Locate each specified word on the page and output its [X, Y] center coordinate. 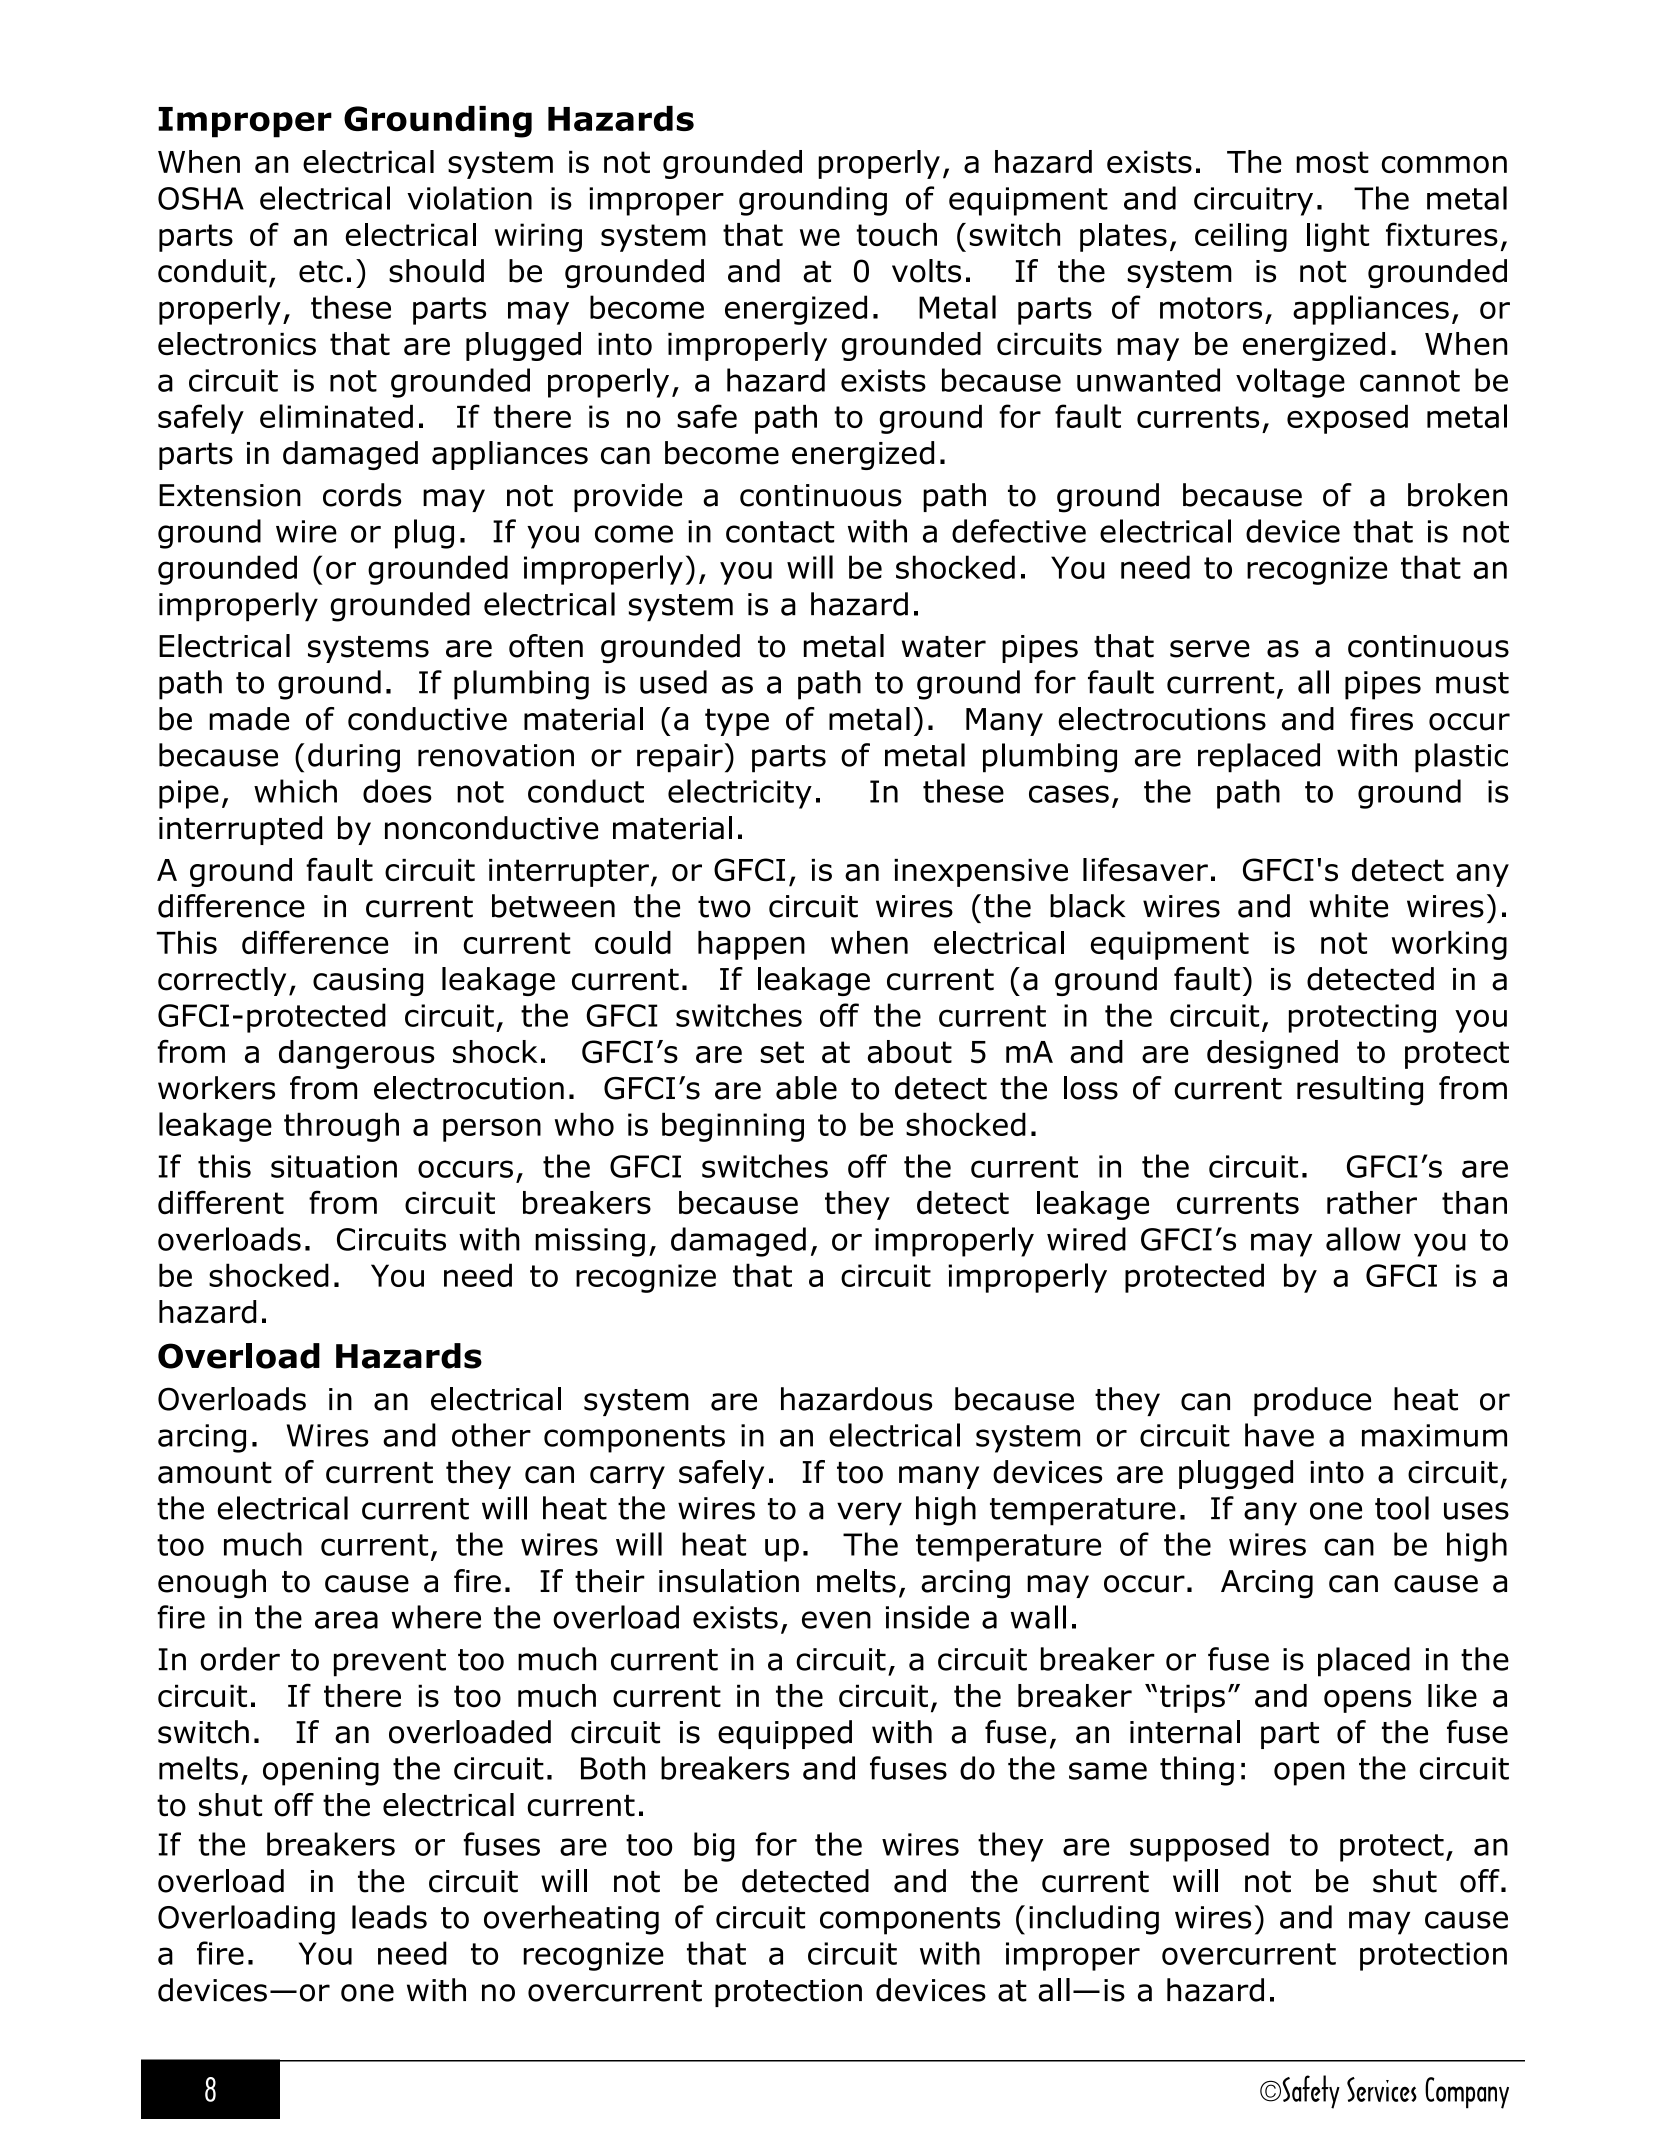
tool [1402, 1508]
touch [897, 234]
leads [389, 1917]
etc [321, 272]
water [944, 647]
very [869, 1514]
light [1338, 237]
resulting [1360, 1091]
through [341, 1127]
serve [1210, 649]
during [354, 758]
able [806, 1088]
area [346, 1620]
